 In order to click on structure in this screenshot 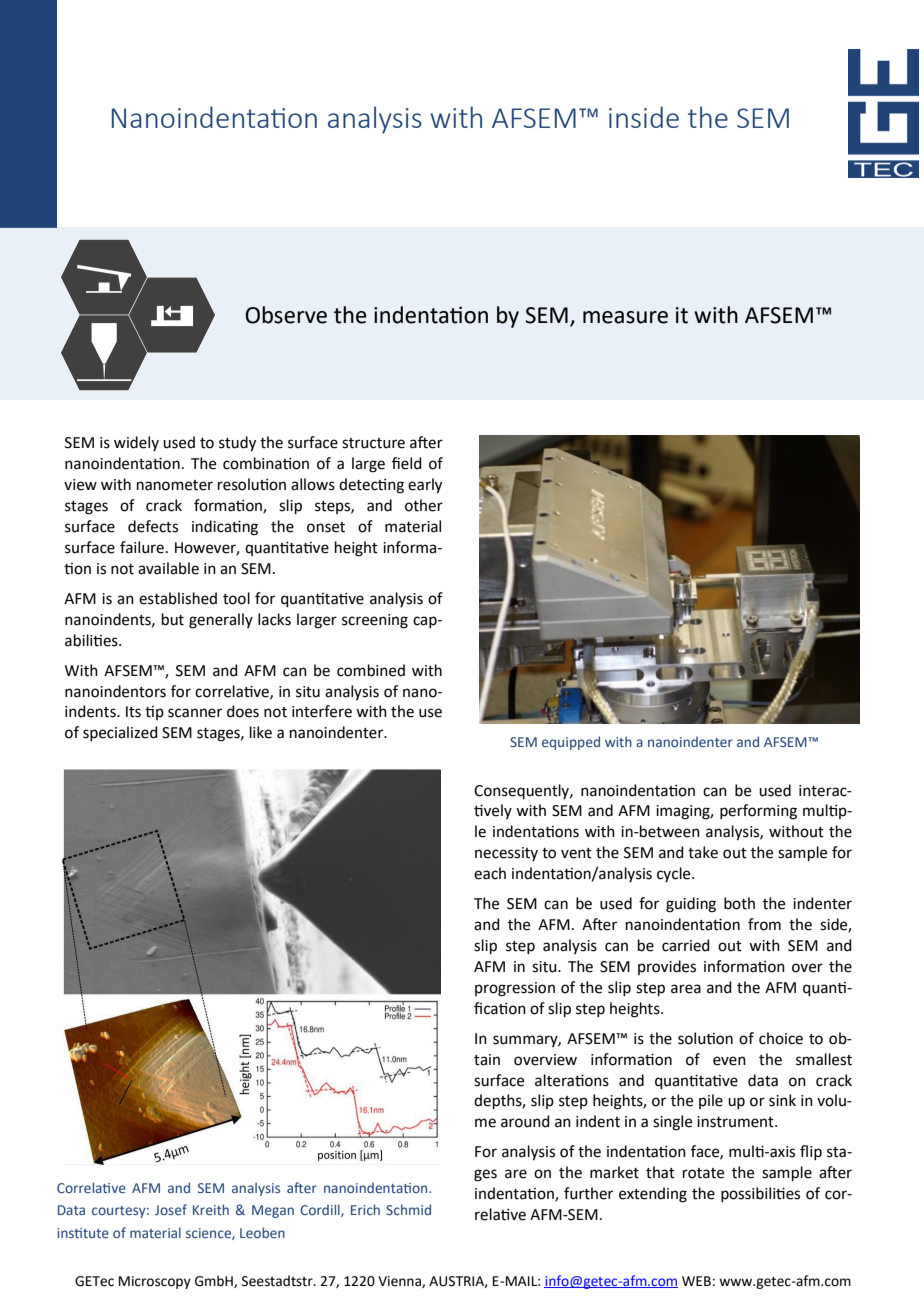, I will do `click(373, 443)`.
